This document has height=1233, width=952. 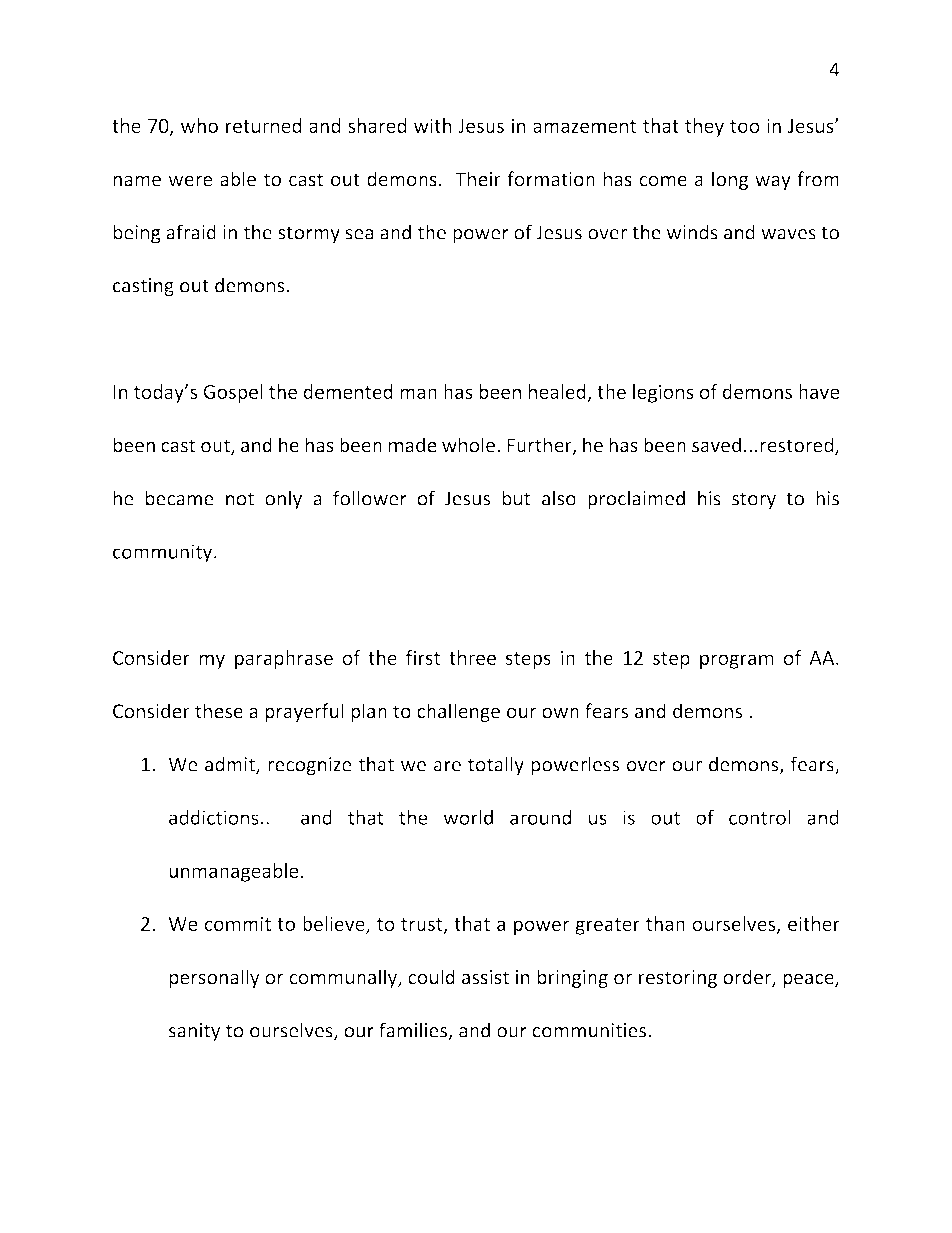 What do you see at coordinates (240, 499) in the document?
I see `not` at bounding box center [240, 499].
